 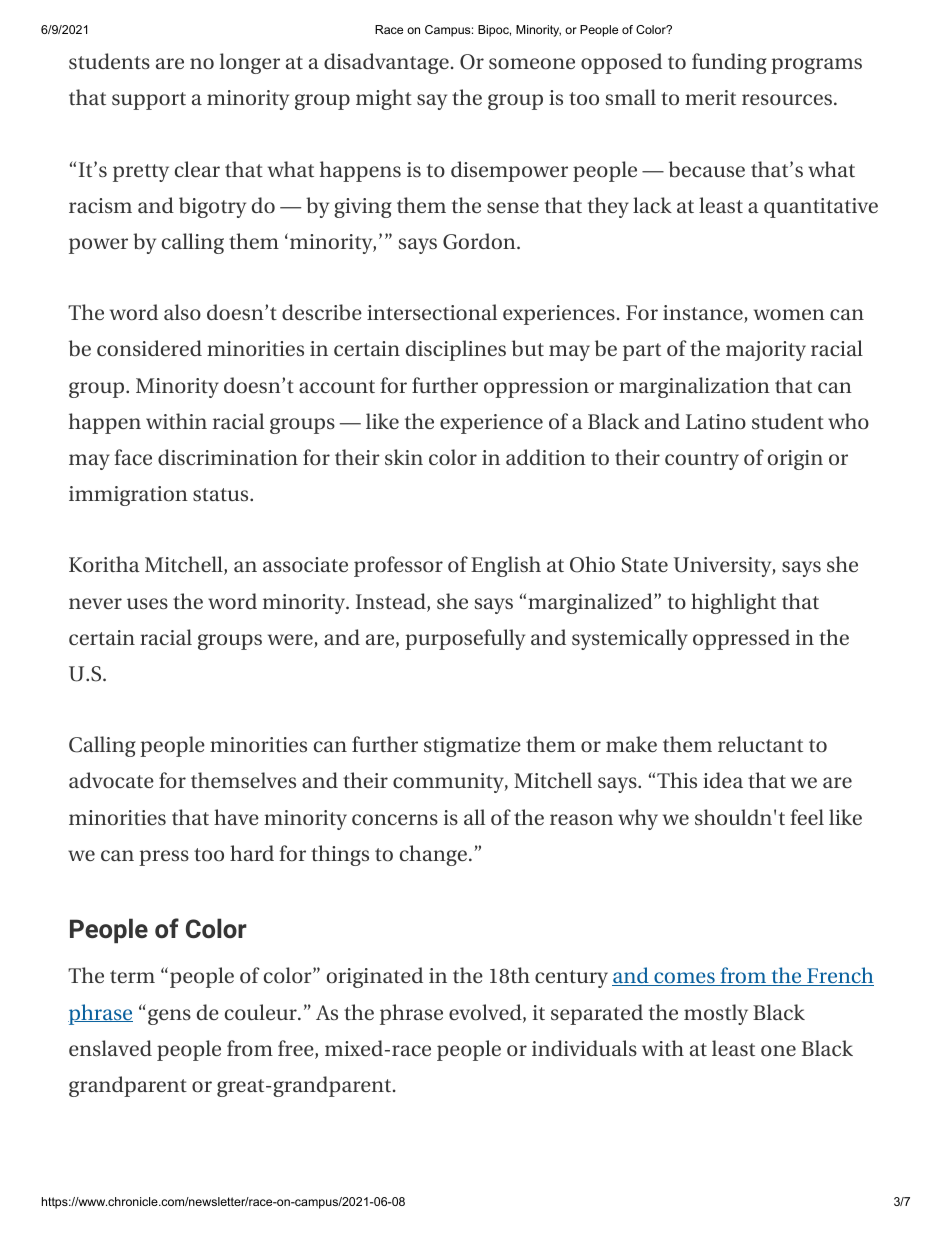 What do you see at coordinates (456, 350) in the screenshot?
I see `disciplines` at bounding box center [456, 350].
